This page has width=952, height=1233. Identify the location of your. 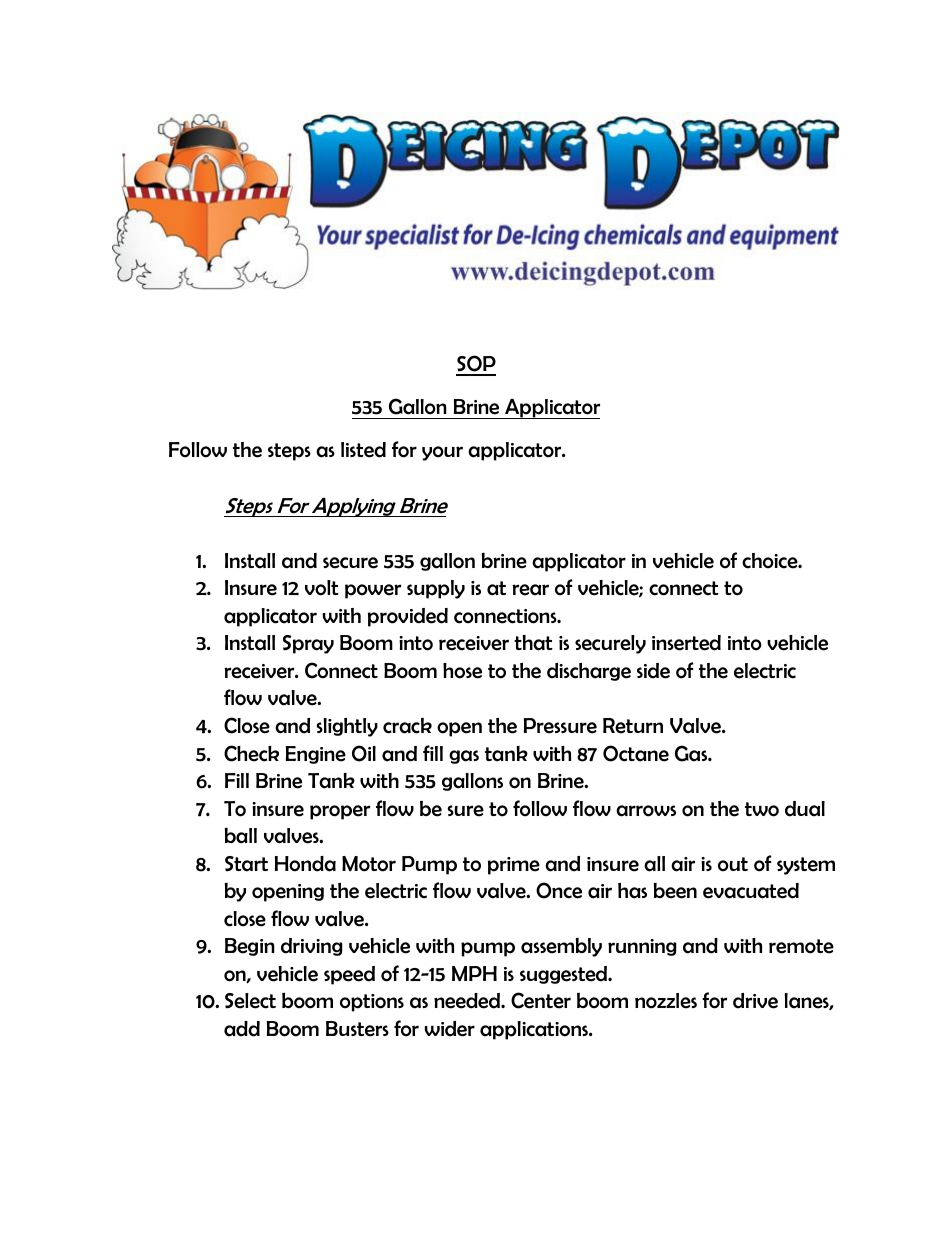
(442, 453).
